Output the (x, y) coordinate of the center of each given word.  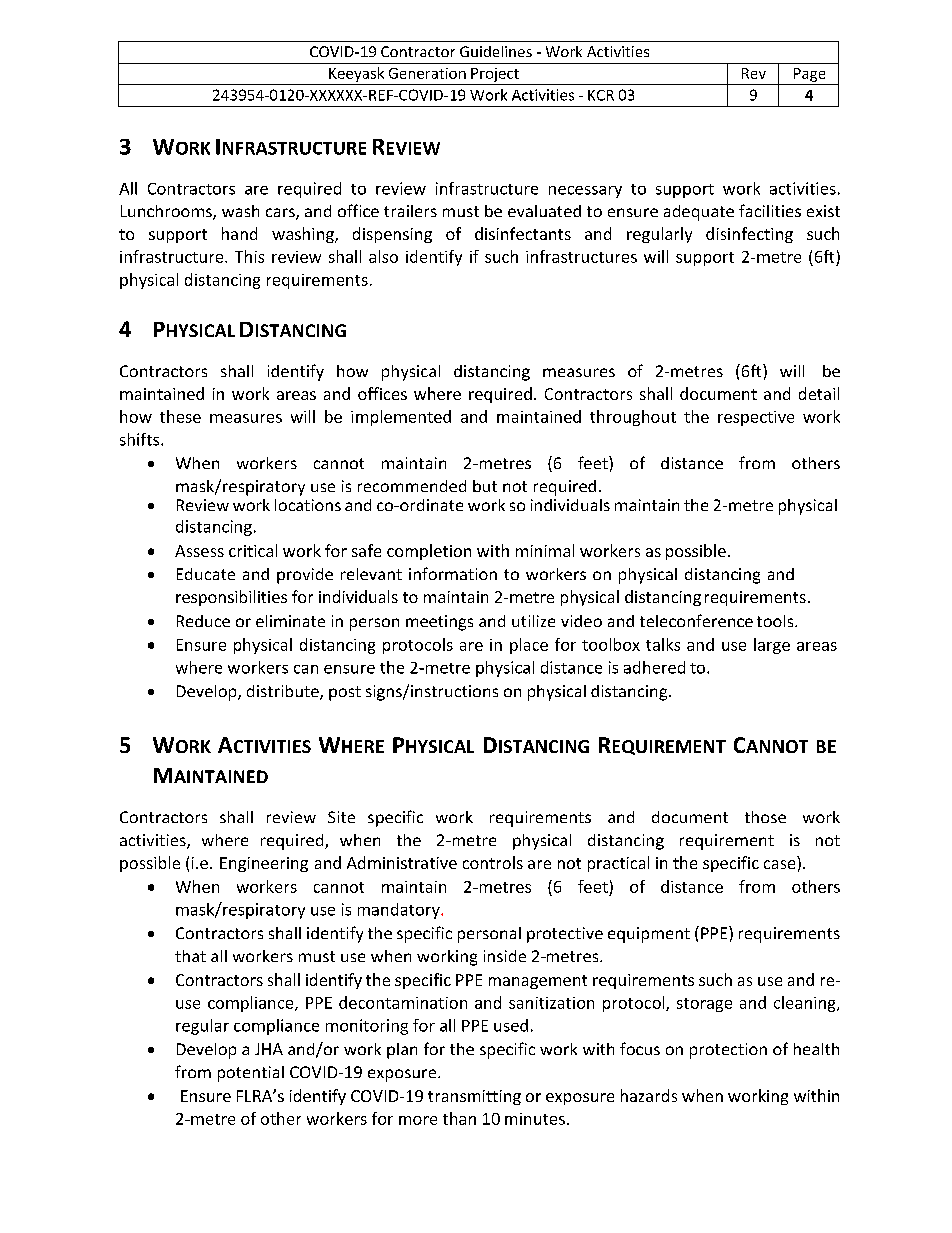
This (249, 256)
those (765, 817)
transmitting (474, 1097)
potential (251, 1074)
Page (809, 75)
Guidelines (496, 51)
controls (493, 862)
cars (281, 214)
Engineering (264, 864)
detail (819, 393)
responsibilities (231, 598)
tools (776, 621)
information (453, 573)
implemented (401, 418)
